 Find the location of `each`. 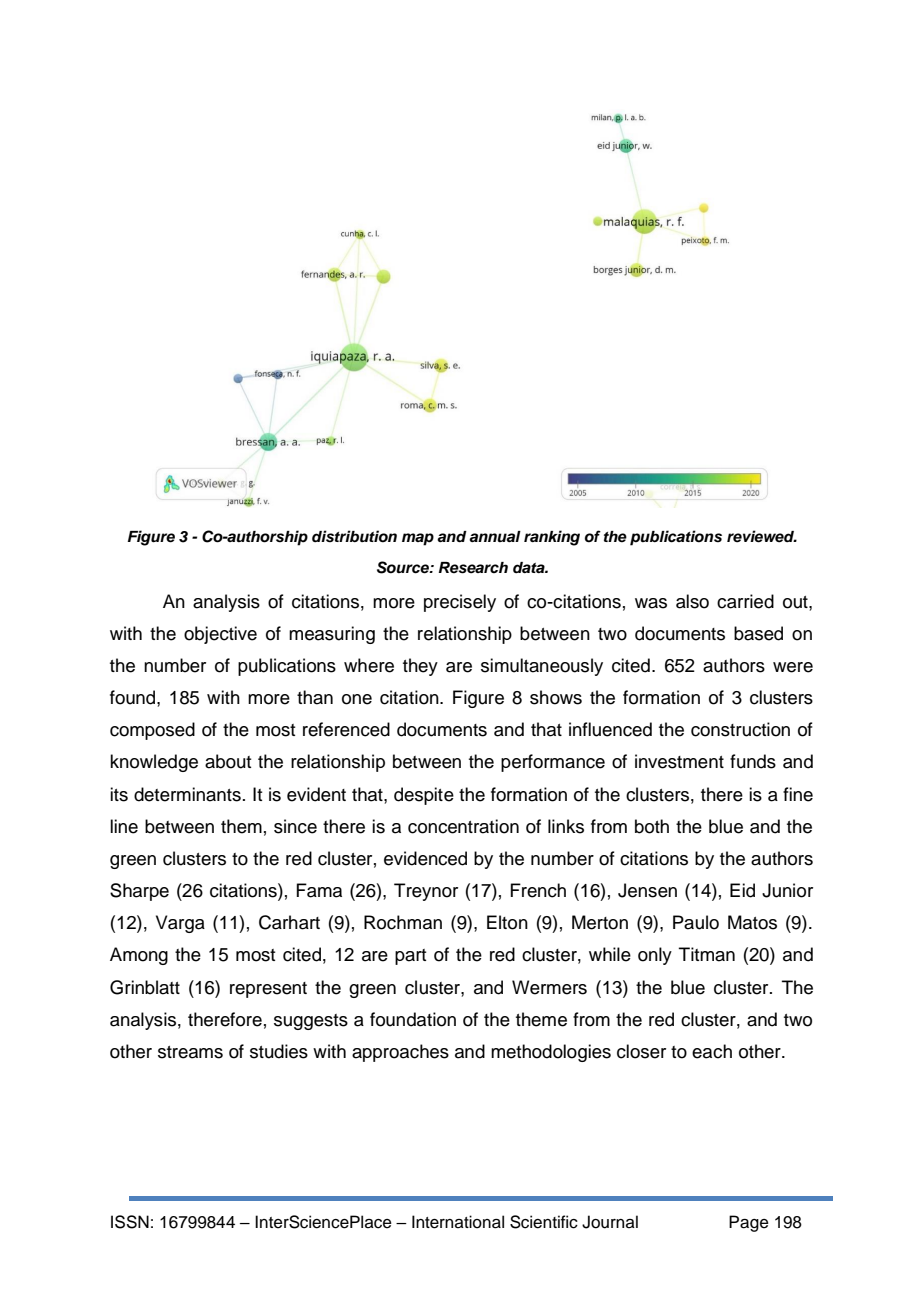

each is located at coordinates (712, 1051).
